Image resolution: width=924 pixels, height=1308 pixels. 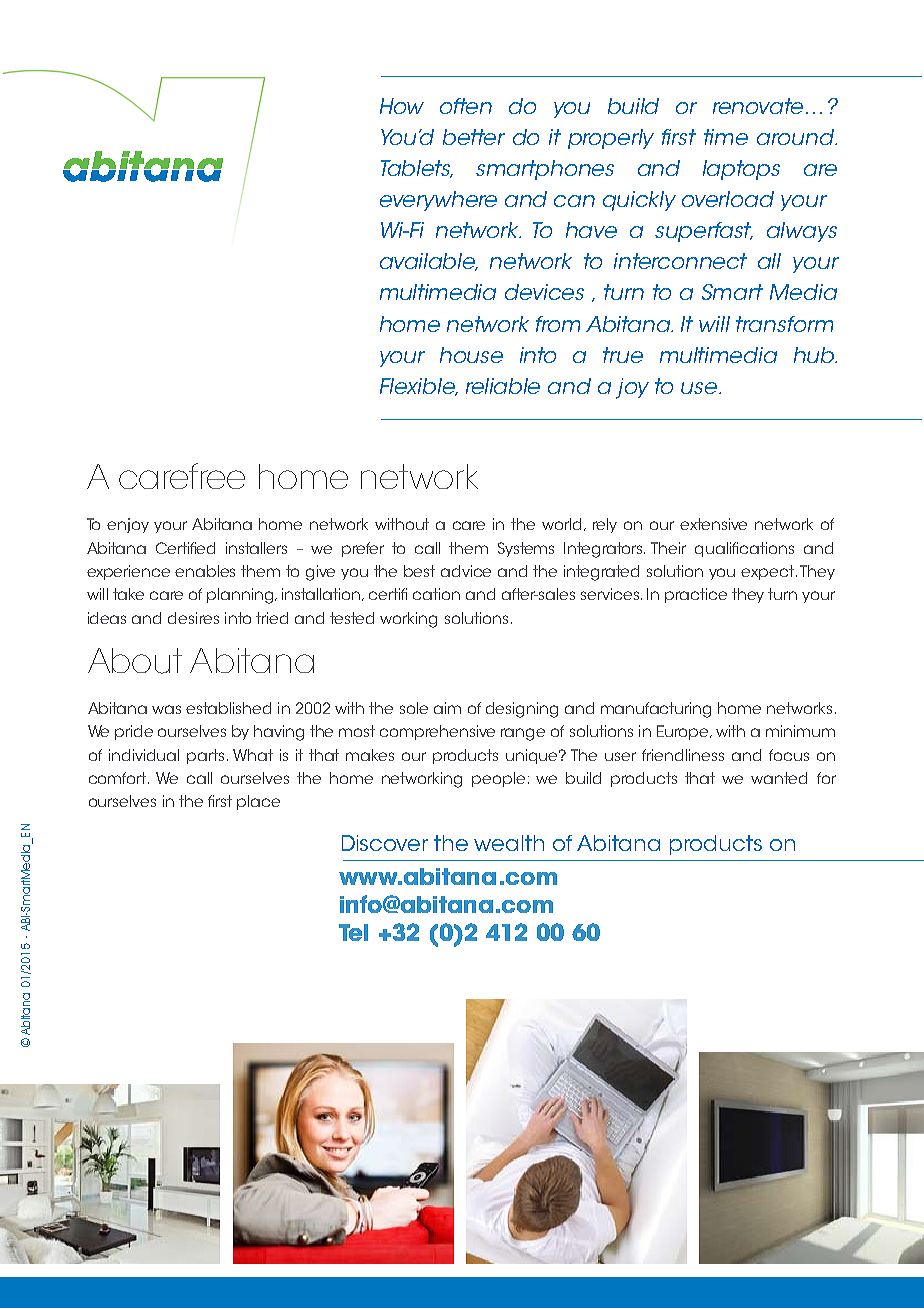 I want to click on reliable, so click(x=503, y=386).
